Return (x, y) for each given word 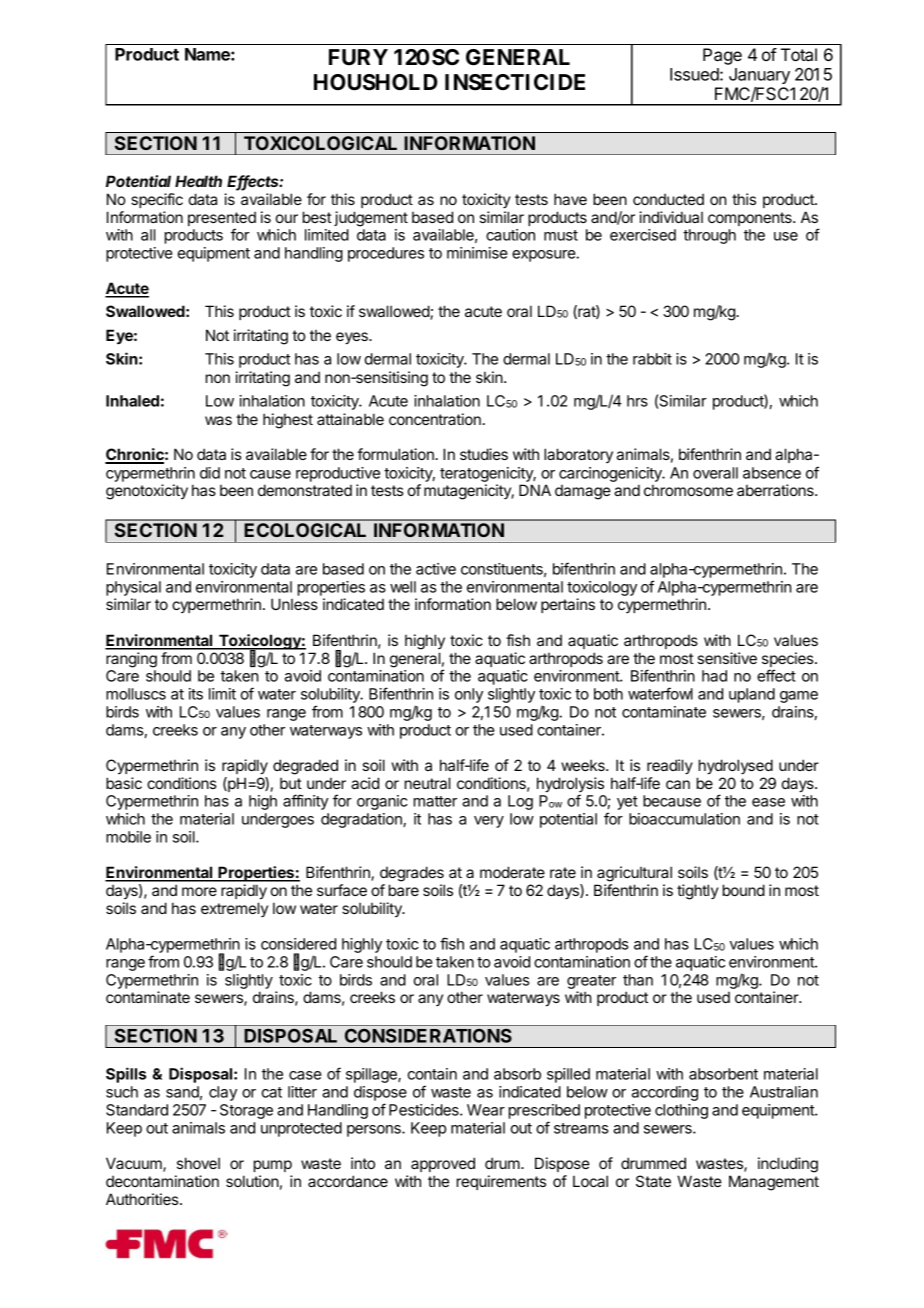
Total (799, 54)
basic (124, 783)
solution (252, 1181)
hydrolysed (736, 767)
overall (715, 473)
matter (435, 801)
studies (484, 454)
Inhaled (132, 401)
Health (198, 181)
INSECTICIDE (515, 82)
